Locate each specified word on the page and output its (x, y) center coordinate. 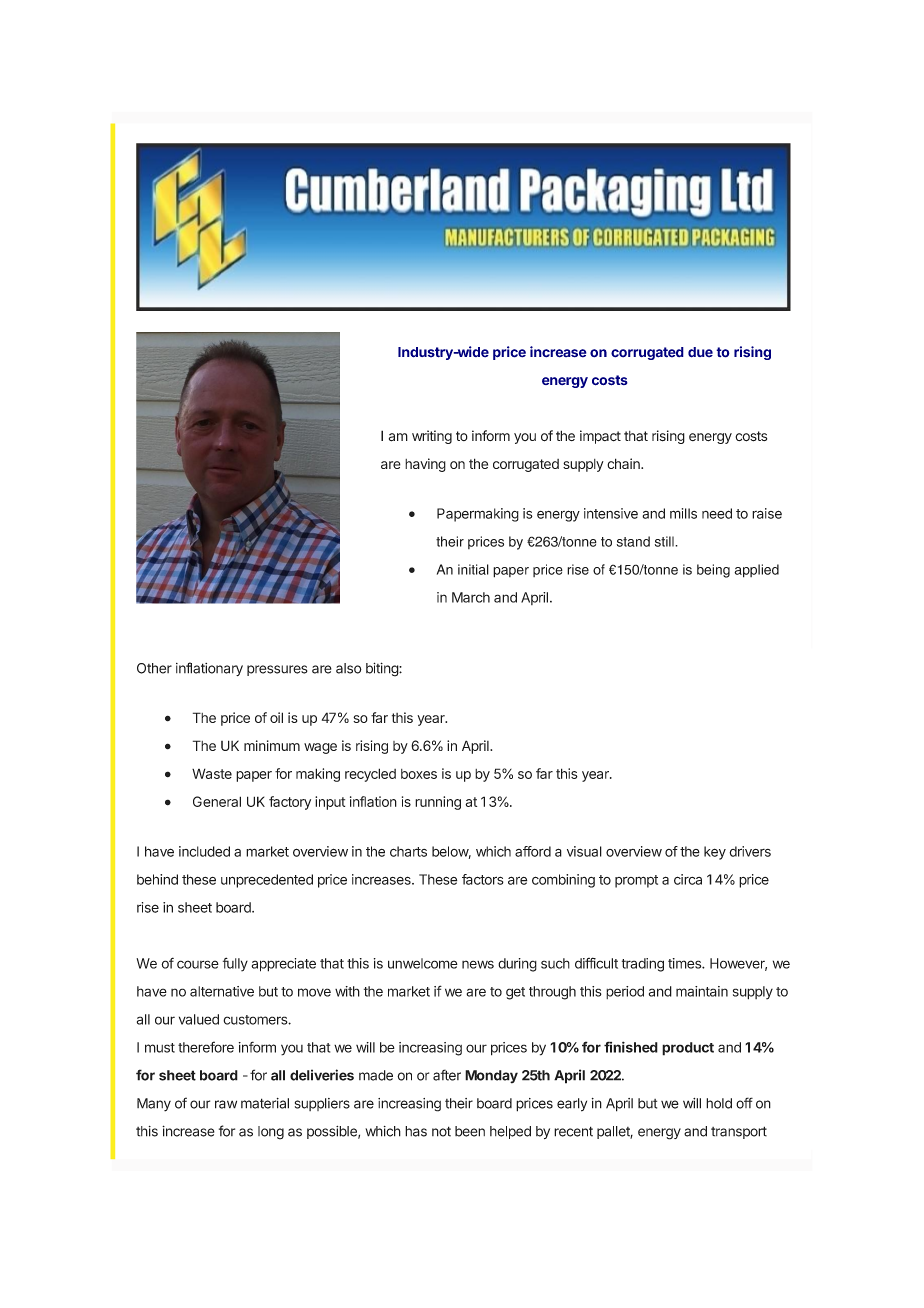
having (425, 465)
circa (688, 879)
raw (226, 1104)
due (700, 352)
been (470, 1131)
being (713, 571)
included (204, 851)
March (471, 597)
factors (483, 879)
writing (432, 437)
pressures (277, 670)
